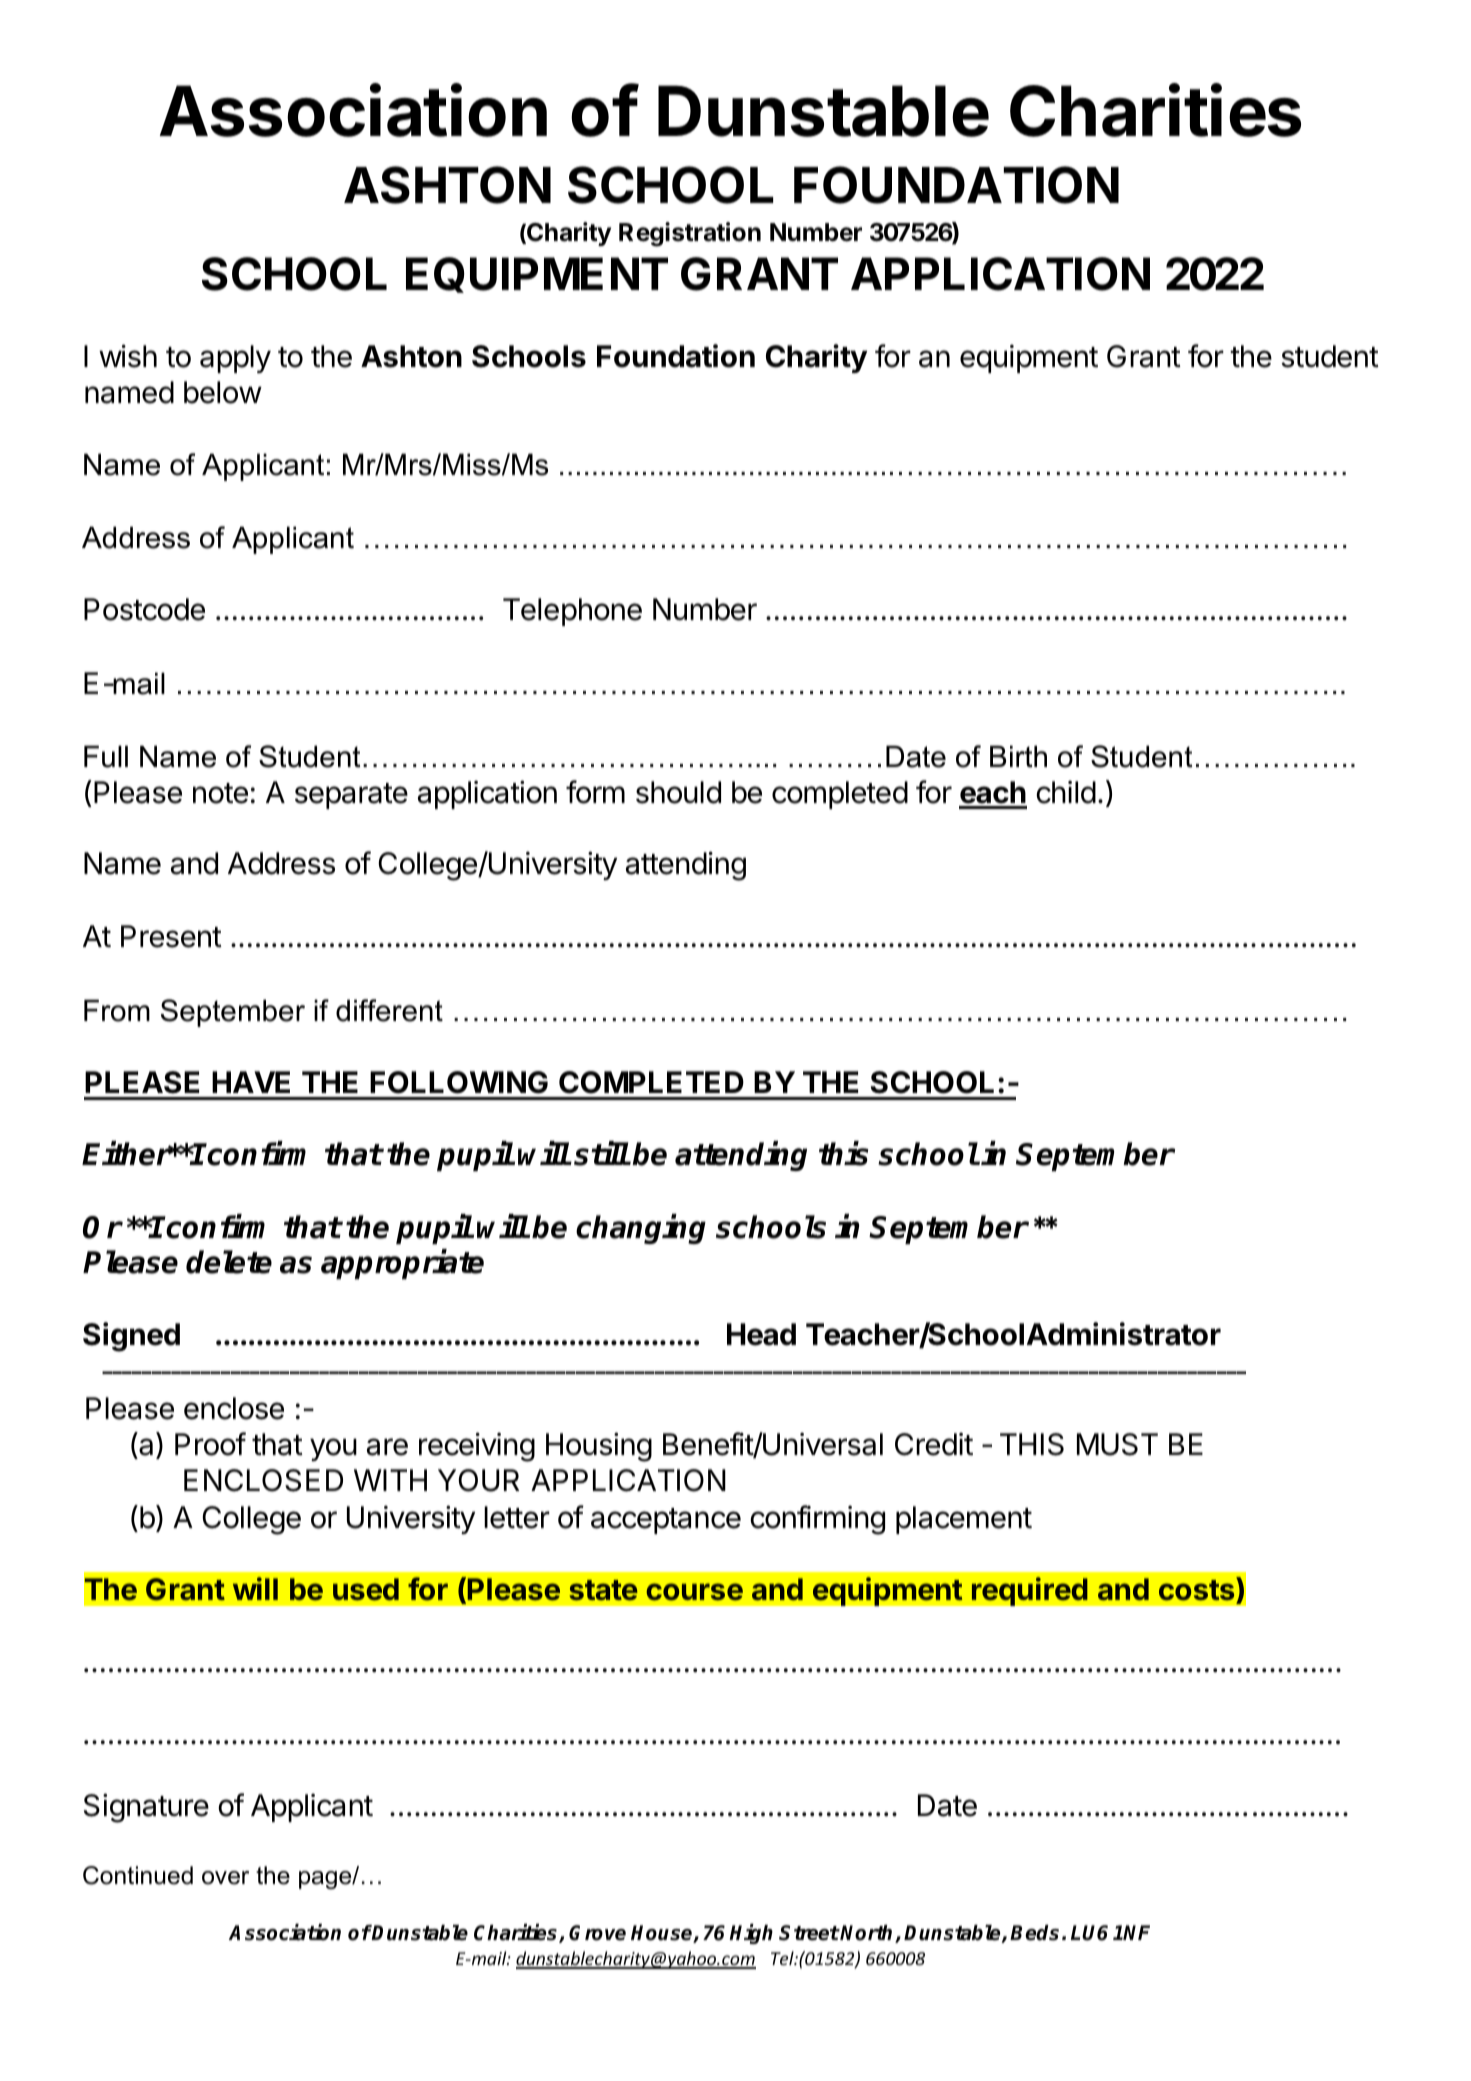  What do you see at coordinates (225, 1878) in the screenshot?
I see `over` at bounding box center [225, 1878].
